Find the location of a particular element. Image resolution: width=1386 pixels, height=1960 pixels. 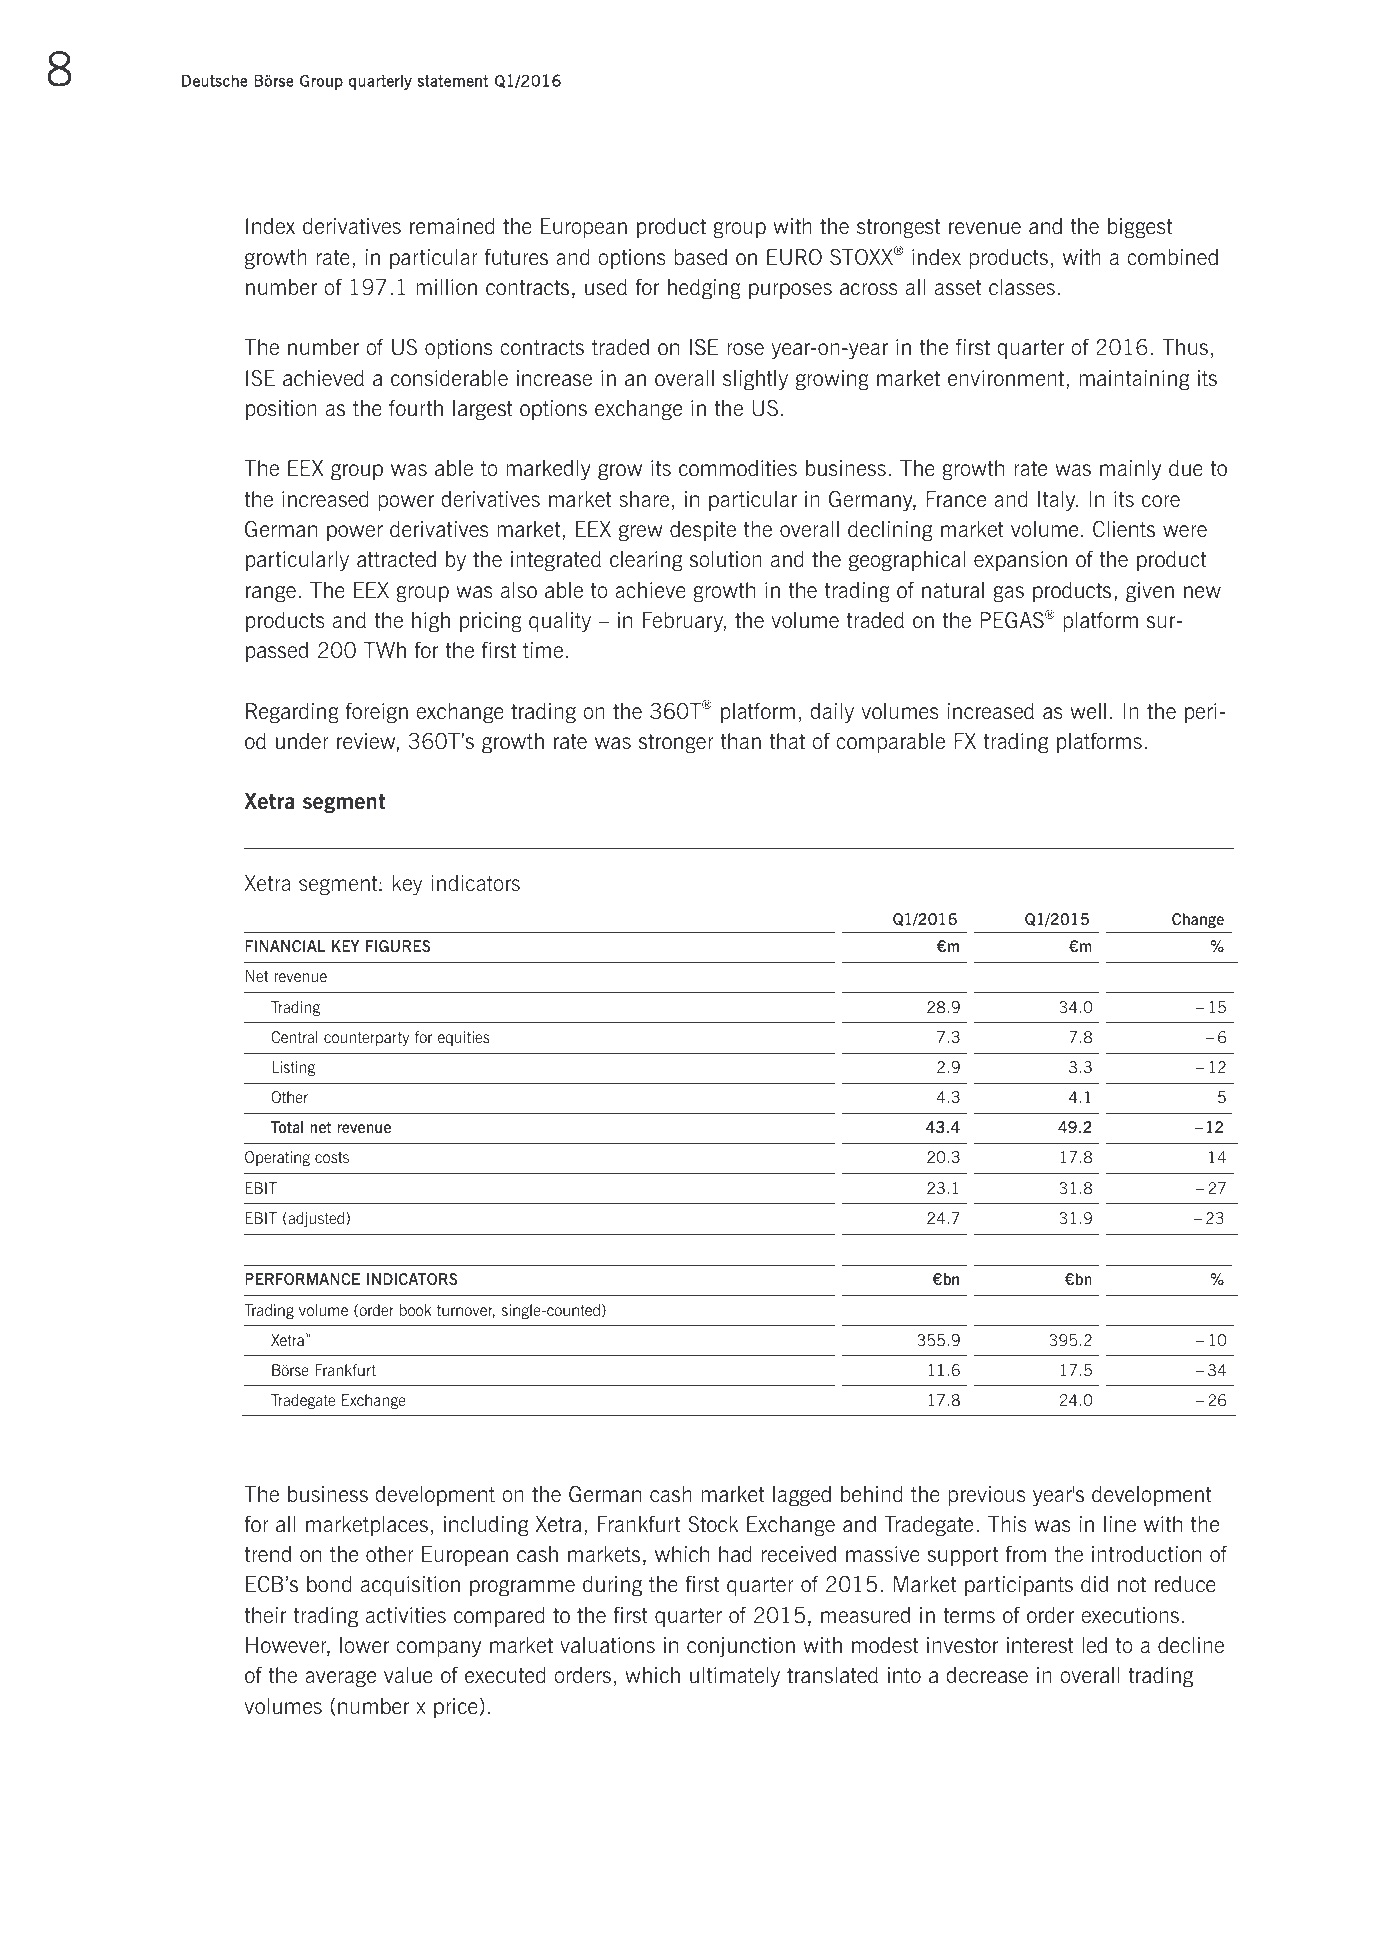

well is located at coordinates (1088, 711).
